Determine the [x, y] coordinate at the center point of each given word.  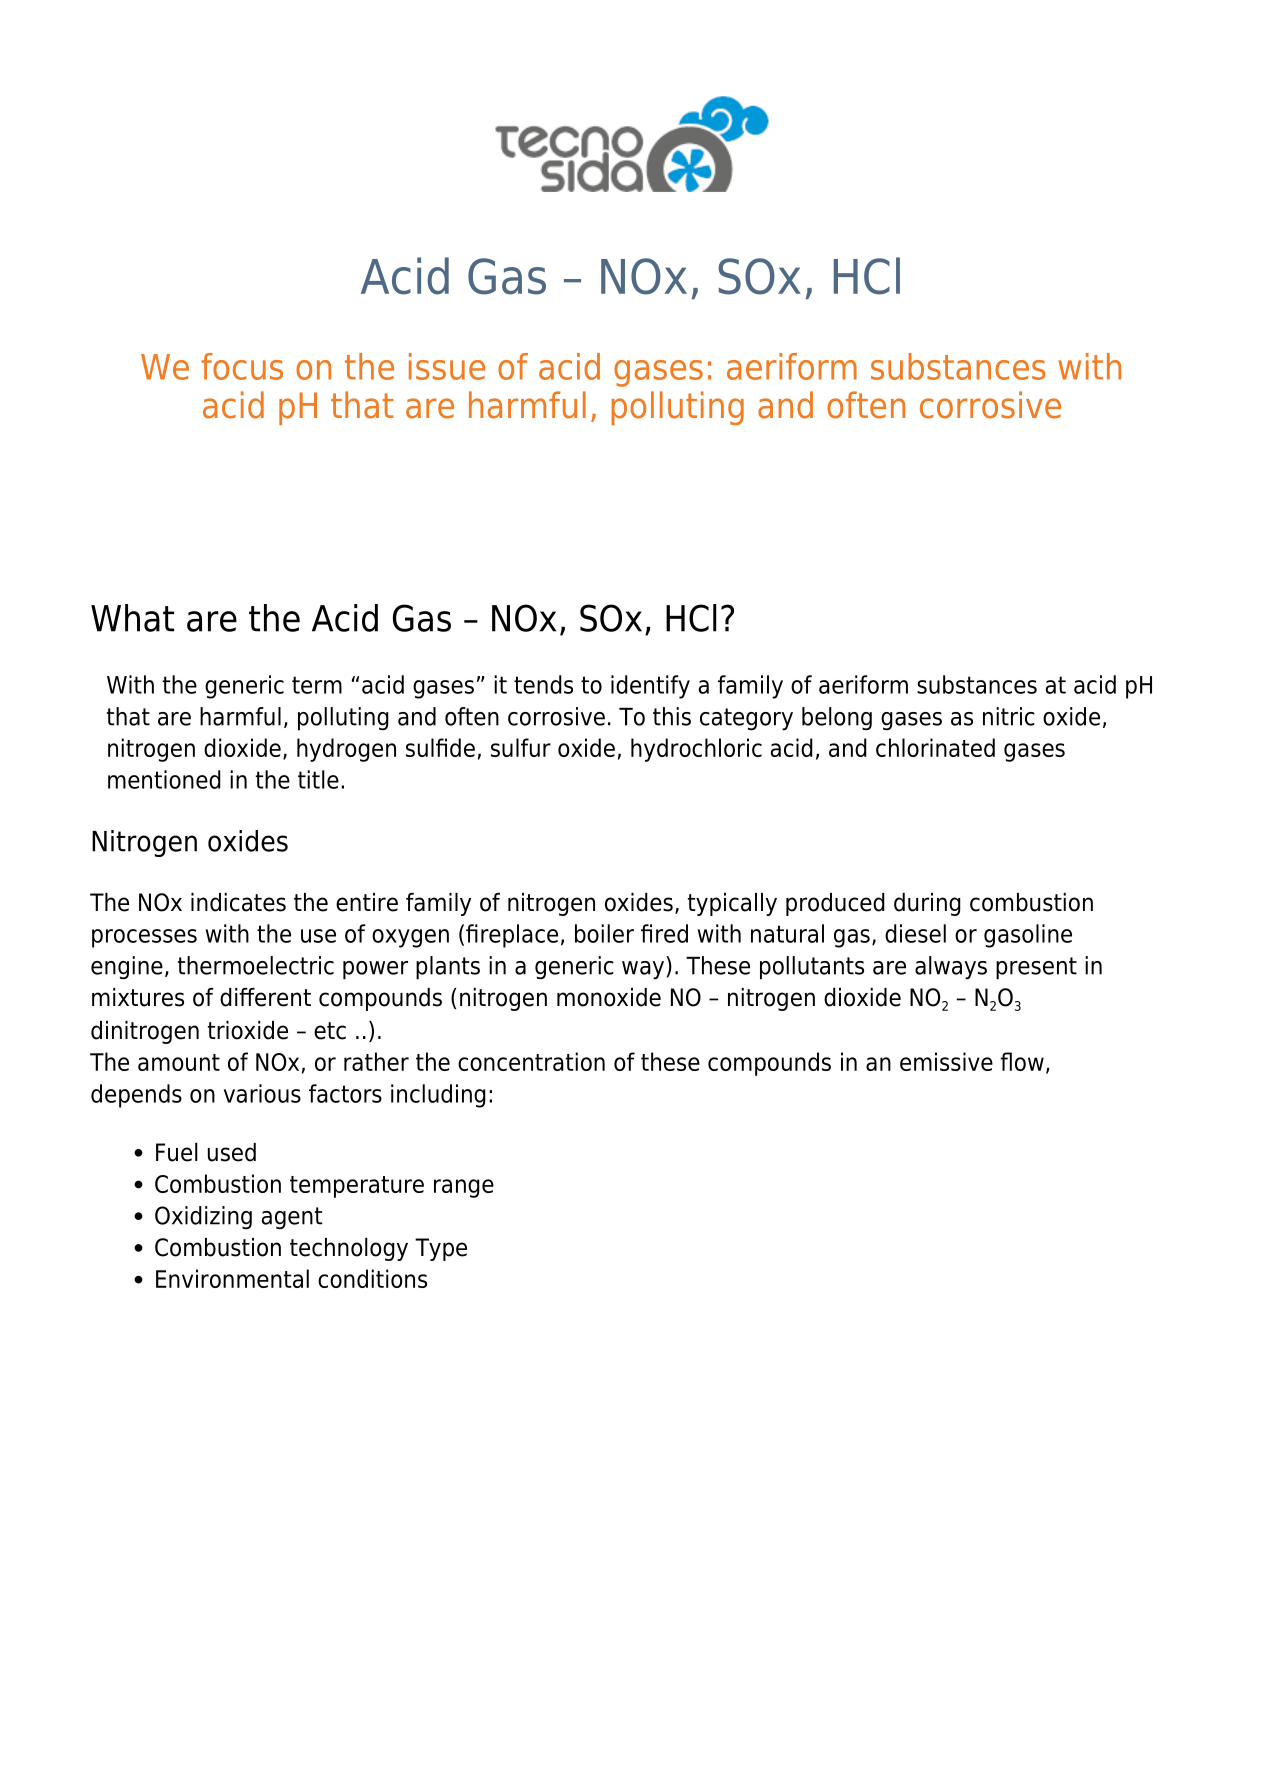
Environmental [232, 1278]
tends [543, 684]
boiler [604, 933]
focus [242, 366]
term [317, 685]
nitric [1009, 716]
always [951, 968]
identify [650, 687]
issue [447, 366]
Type [441, 1249]
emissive [946, 1061]
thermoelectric [256, 965]
